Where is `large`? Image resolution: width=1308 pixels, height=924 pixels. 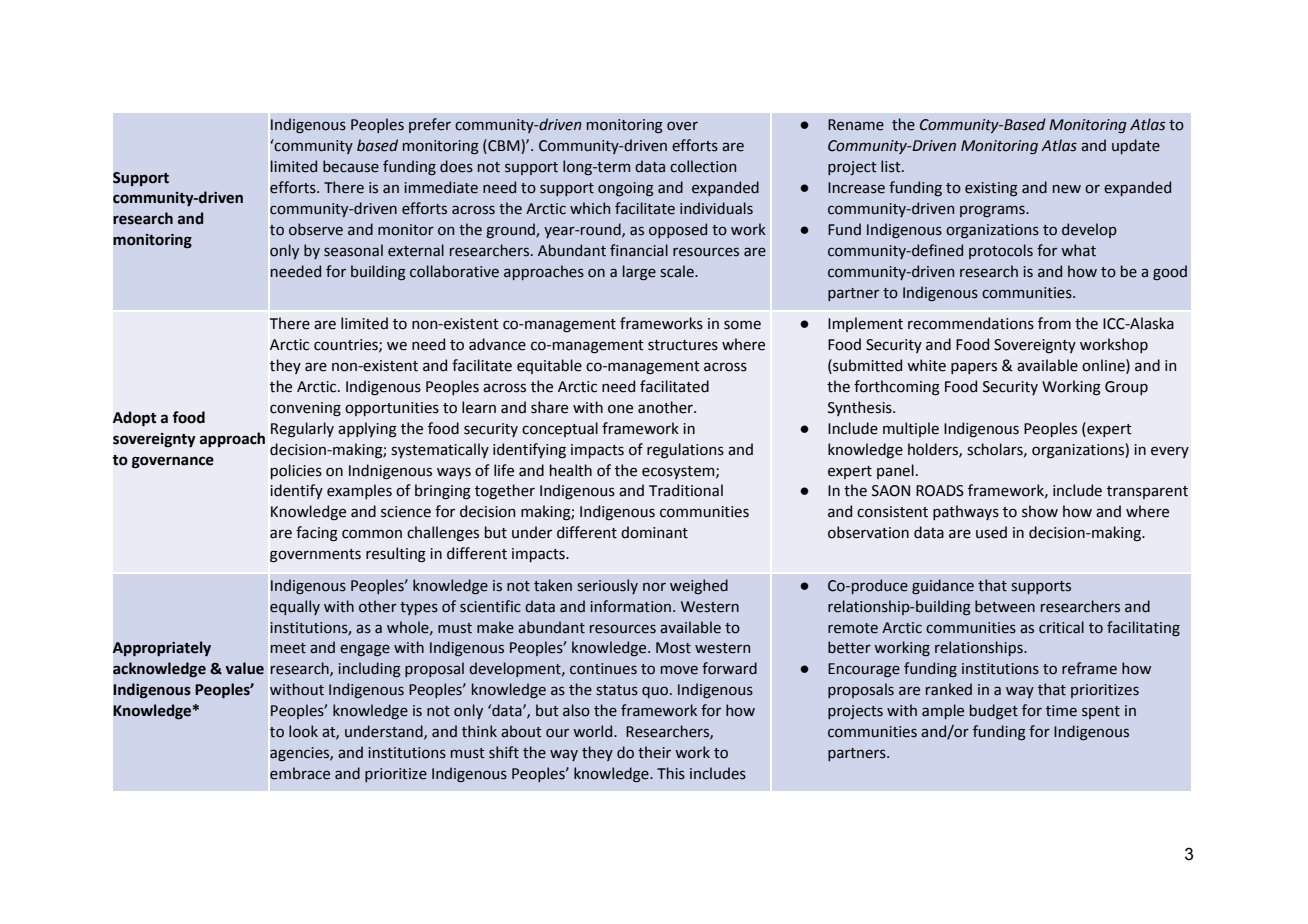
large is located at coordinates (639, 272).
